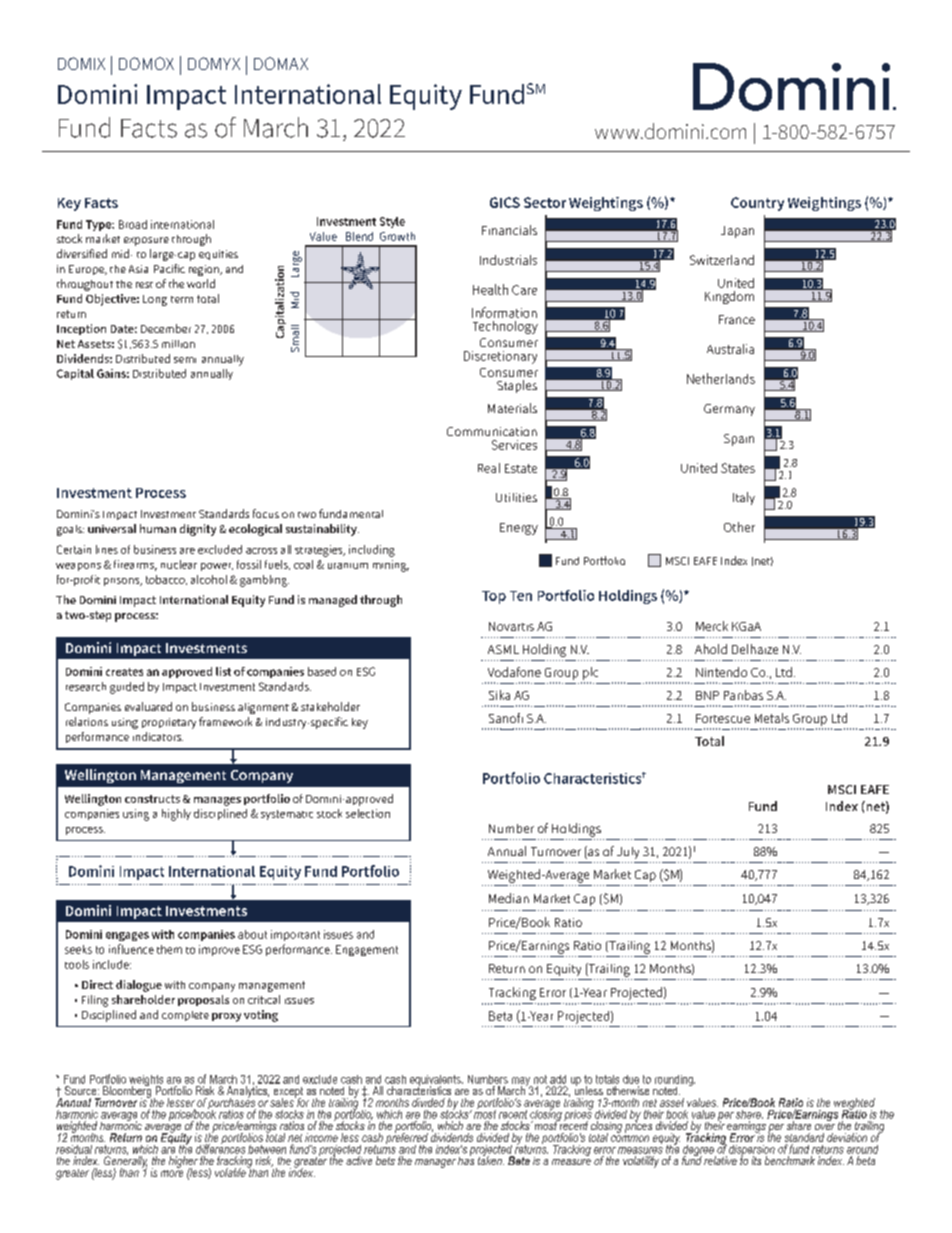  What do you see at coordinates (628, 853) in the page?
I see `July` at bounding box center [628, 853].
